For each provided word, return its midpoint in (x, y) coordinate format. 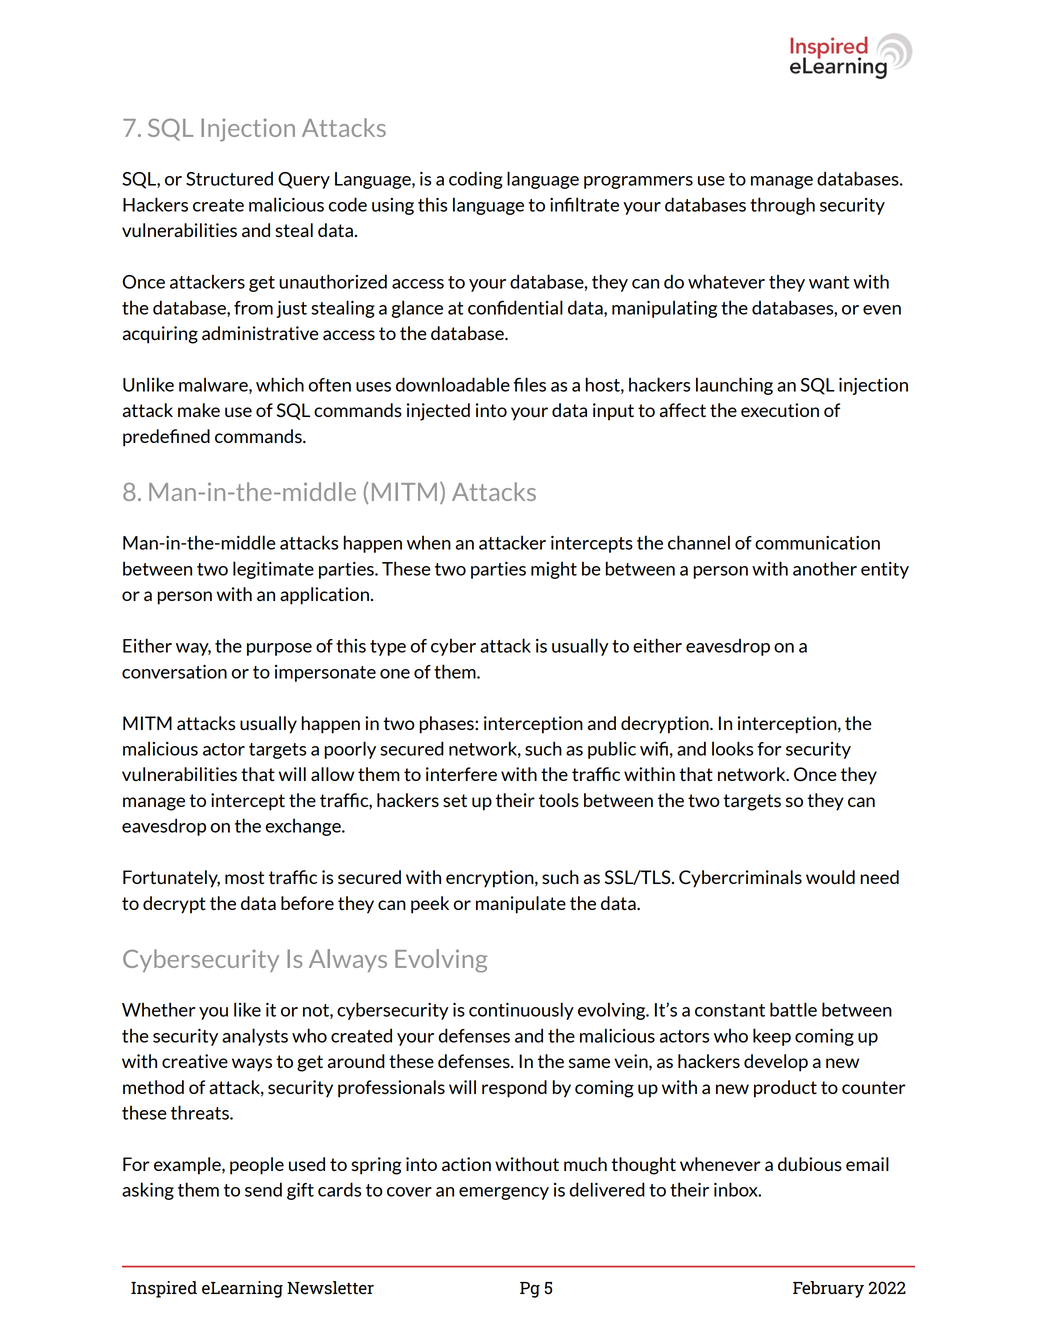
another (825, 568)
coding (476, 180)
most (244, 878)
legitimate (273, 570)
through (782, 206)
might (554, 570)
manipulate (521, 905)
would (830, 877)
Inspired (164, 1289)
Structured (229, 178)
